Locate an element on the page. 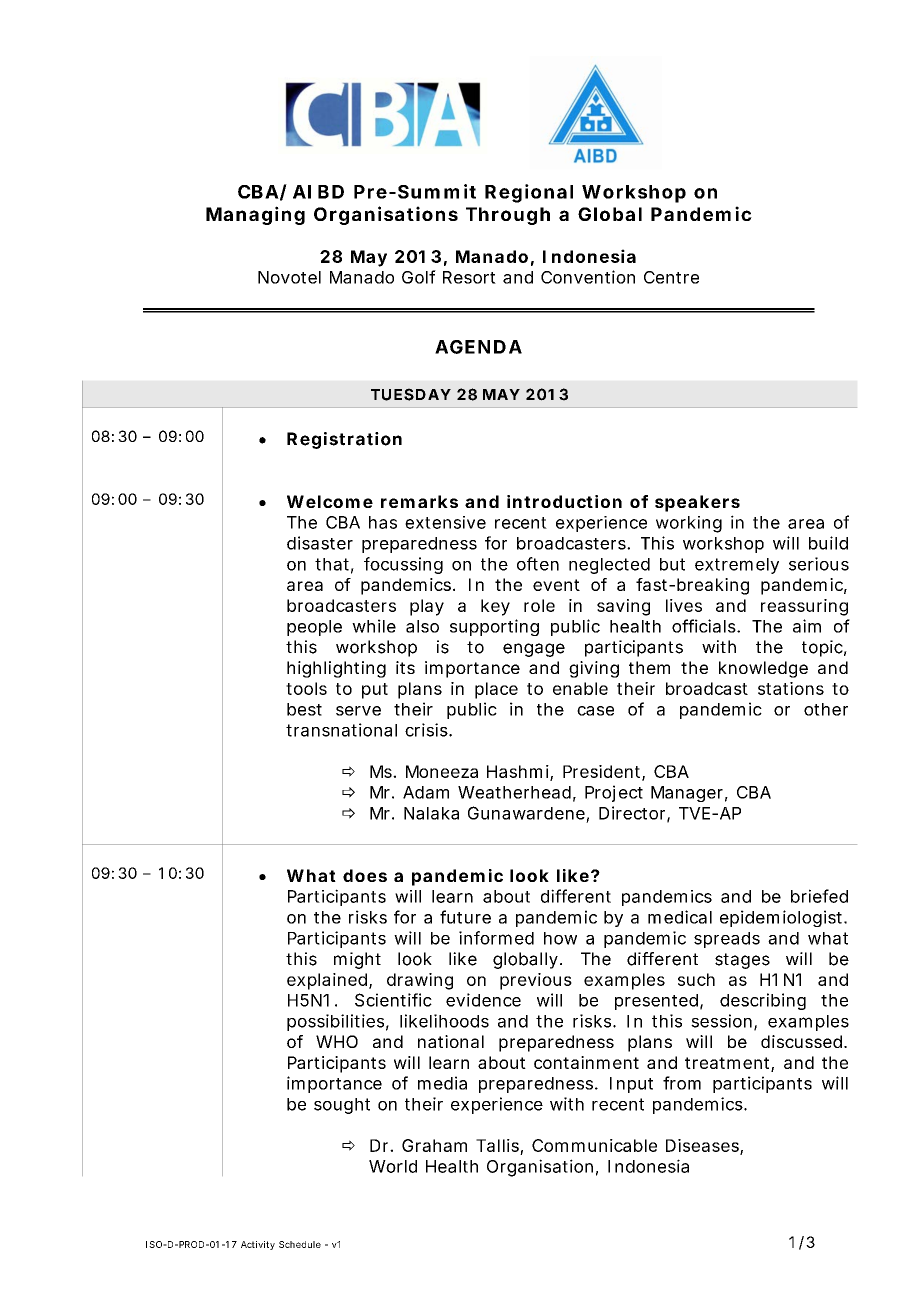 The width and height of the document is (924, 1307). introduction is located at coordinates (564, 501).
